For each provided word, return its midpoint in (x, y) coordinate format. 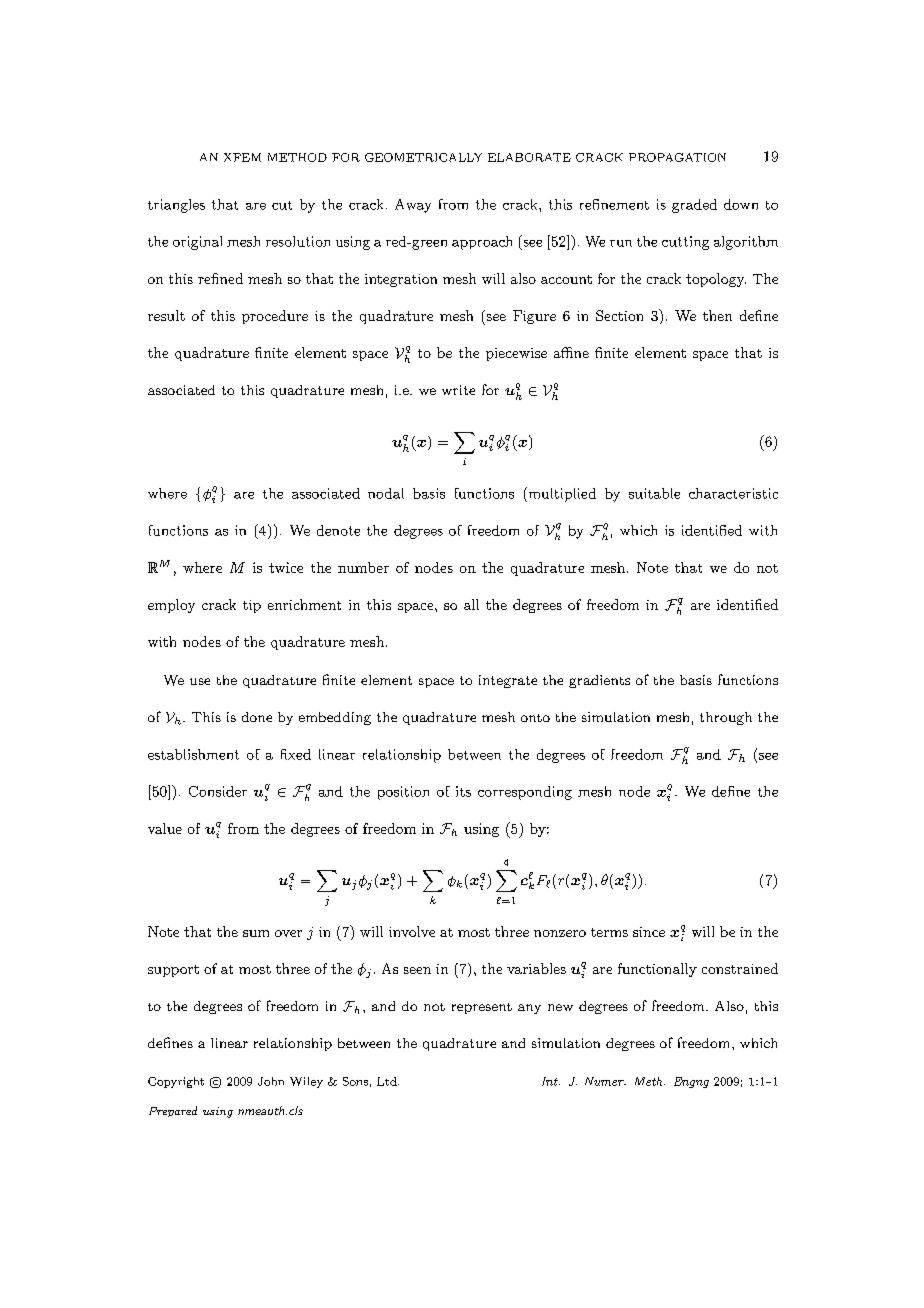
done (257, 717)
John (271, 1081)
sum (256, 933)
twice (286, 567)
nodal (386, 493)
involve (412, 931)
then (717, 315)
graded (694, 206)
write (458, 390)
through (726, 718)
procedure (275, 317)
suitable (654, 493)
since (649, 932)
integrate (508, 681)
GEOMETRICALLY (423, 157)
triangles (176, 206)
